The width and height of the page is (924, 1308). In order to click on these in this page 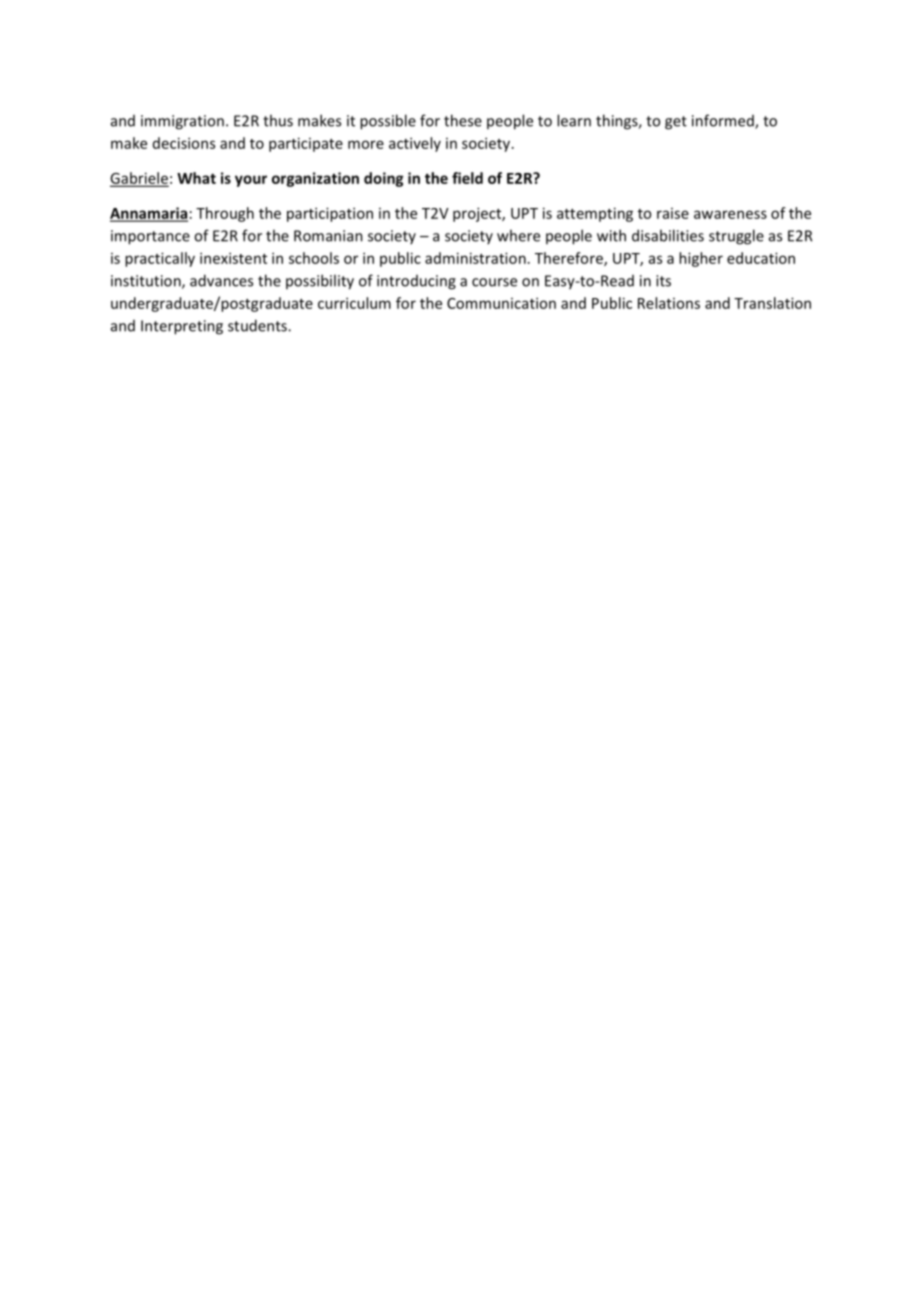, I will do `click(463, 120)`.
